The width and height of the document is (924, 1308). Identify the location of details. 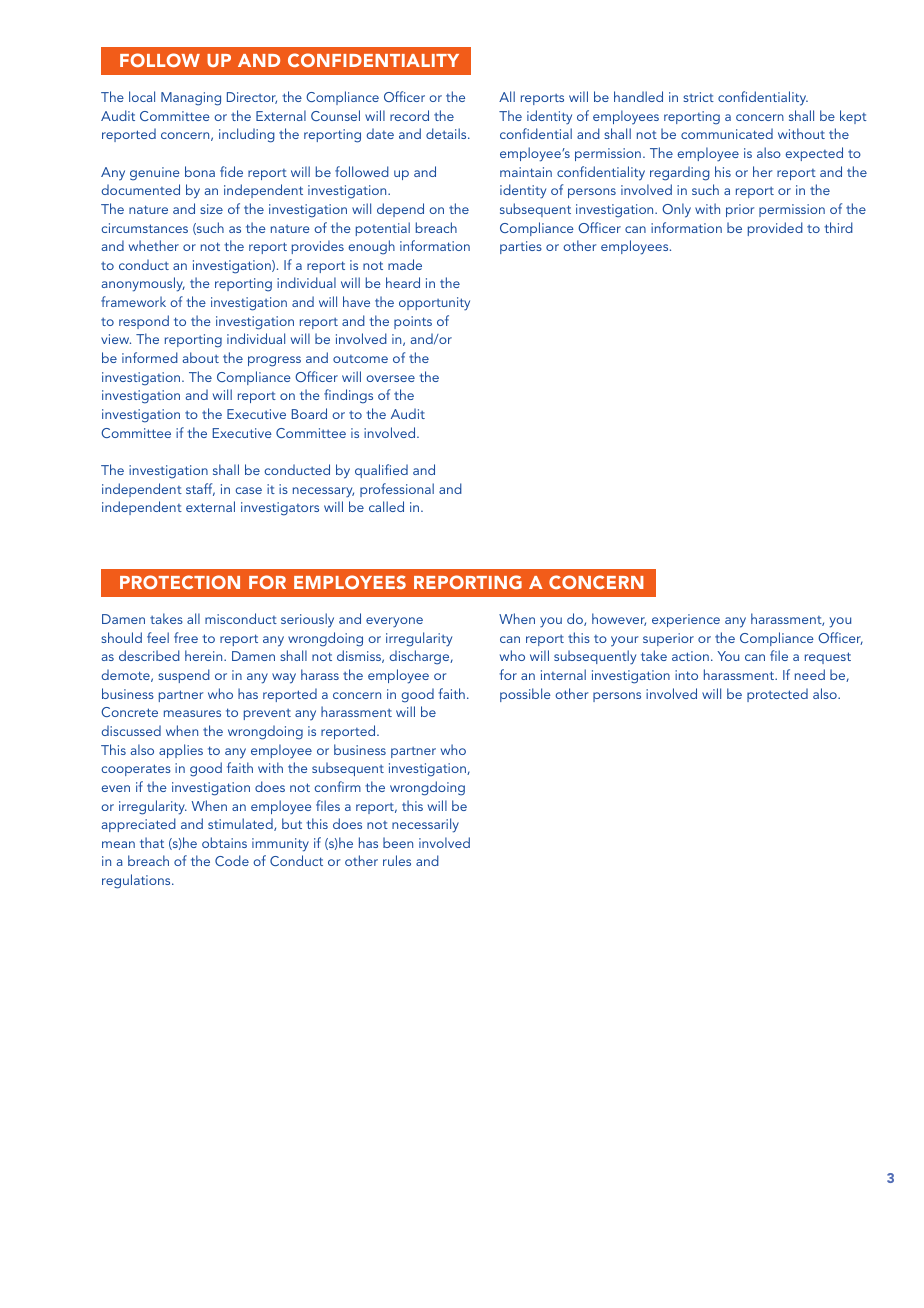
(447, 133).
